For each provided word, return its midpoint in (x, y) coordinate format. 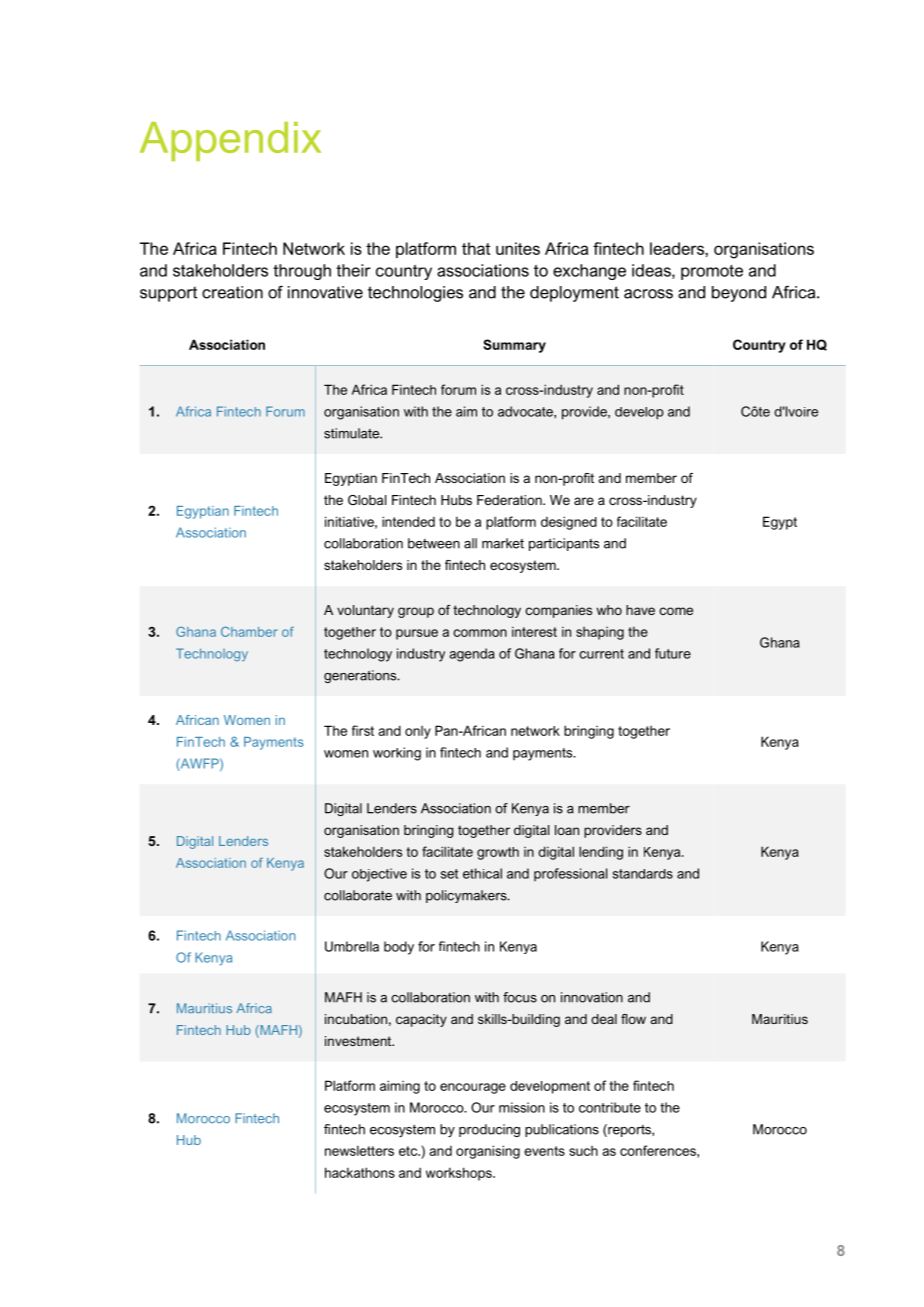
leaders (678, 248)
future (673, 653)
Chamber (249, 632)
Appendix (230, 141)
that (476, 248)
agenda (472, 655)
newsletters (359, 1150)
